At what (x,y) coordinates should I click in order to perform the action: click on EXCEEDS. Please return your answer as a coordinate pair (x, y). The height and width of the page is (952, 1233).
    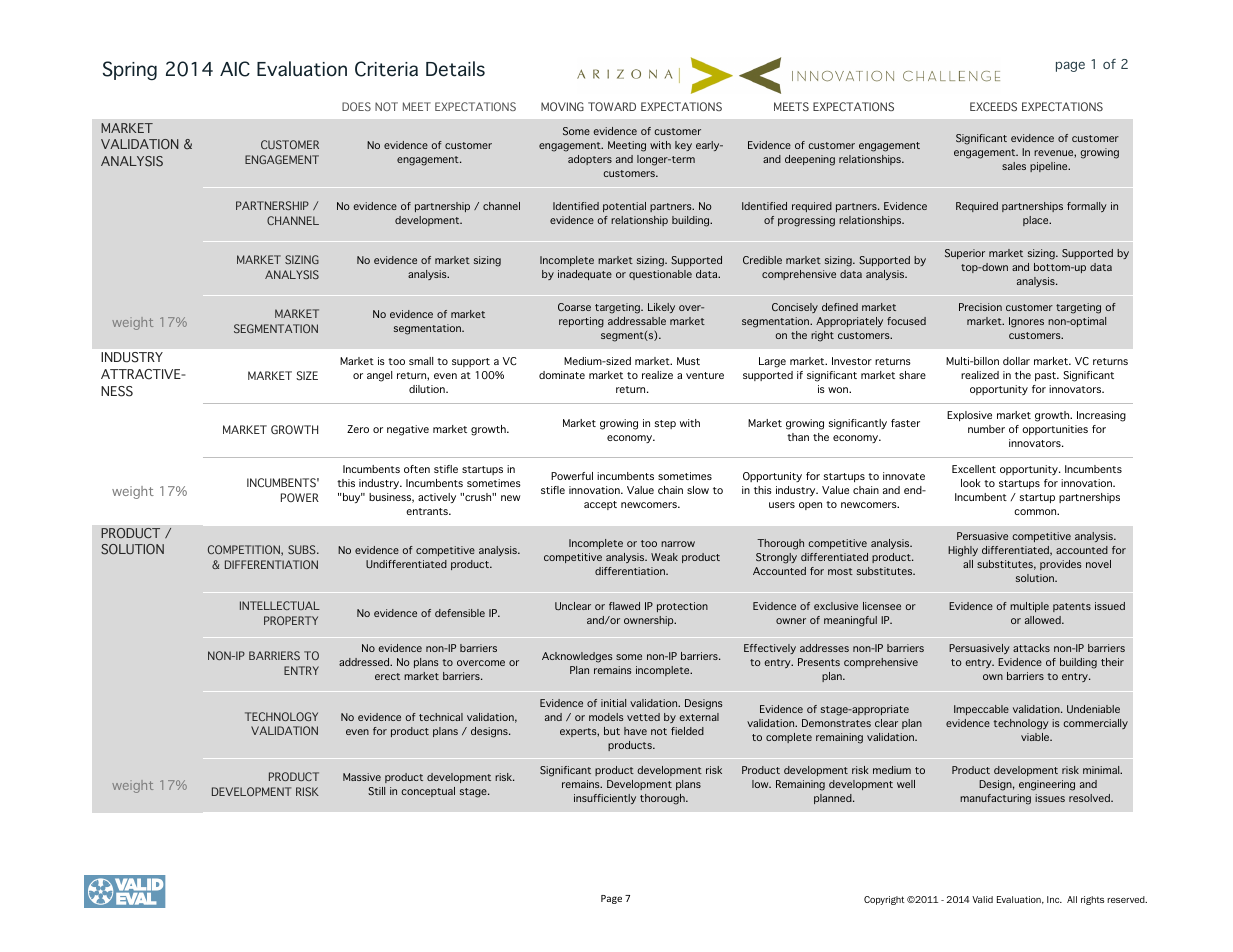
    Looking at the image, I should click on (993, 106).
